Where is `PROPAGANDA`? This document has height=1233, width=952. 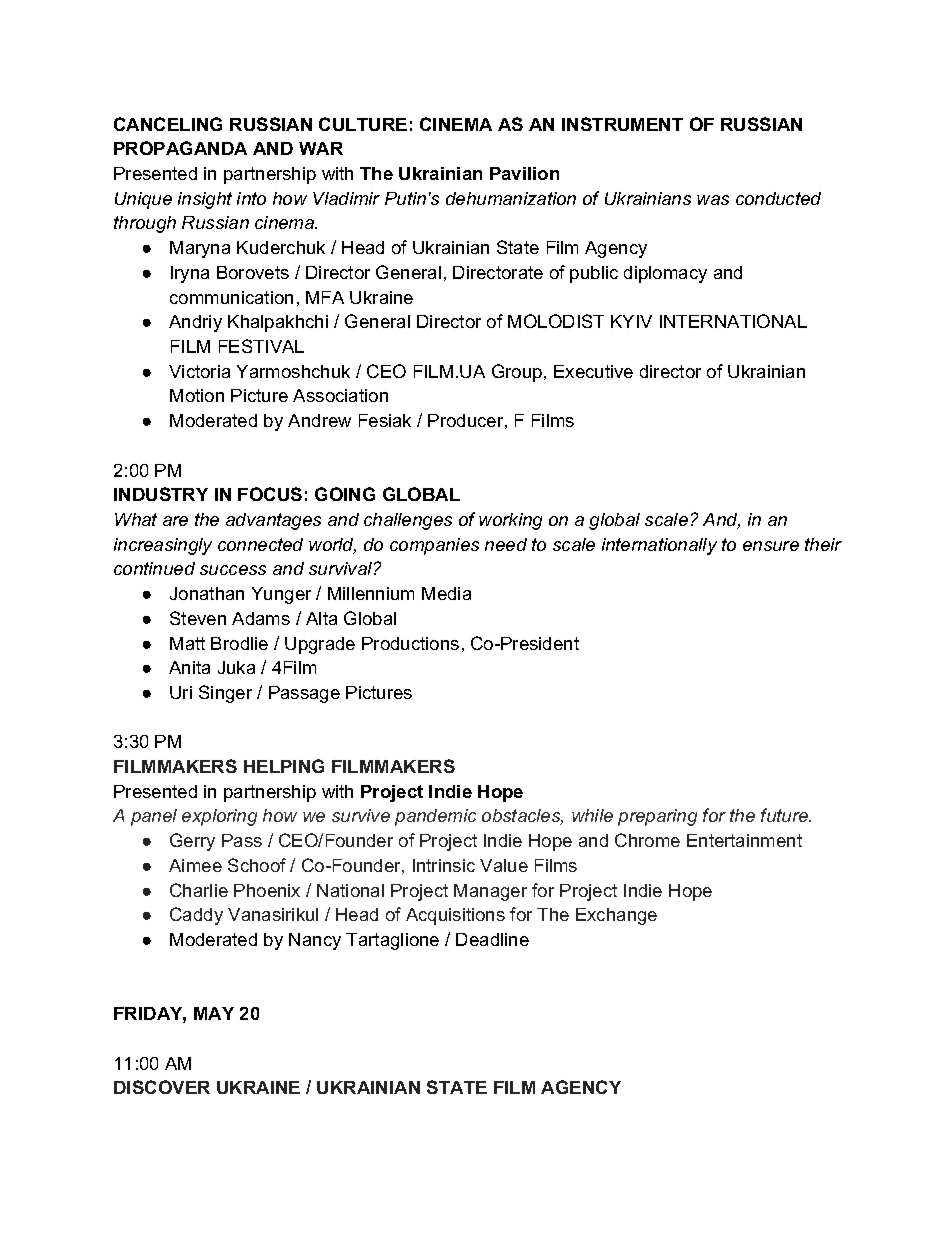 PROPAGANDA is located at coordinates (180, 148).
